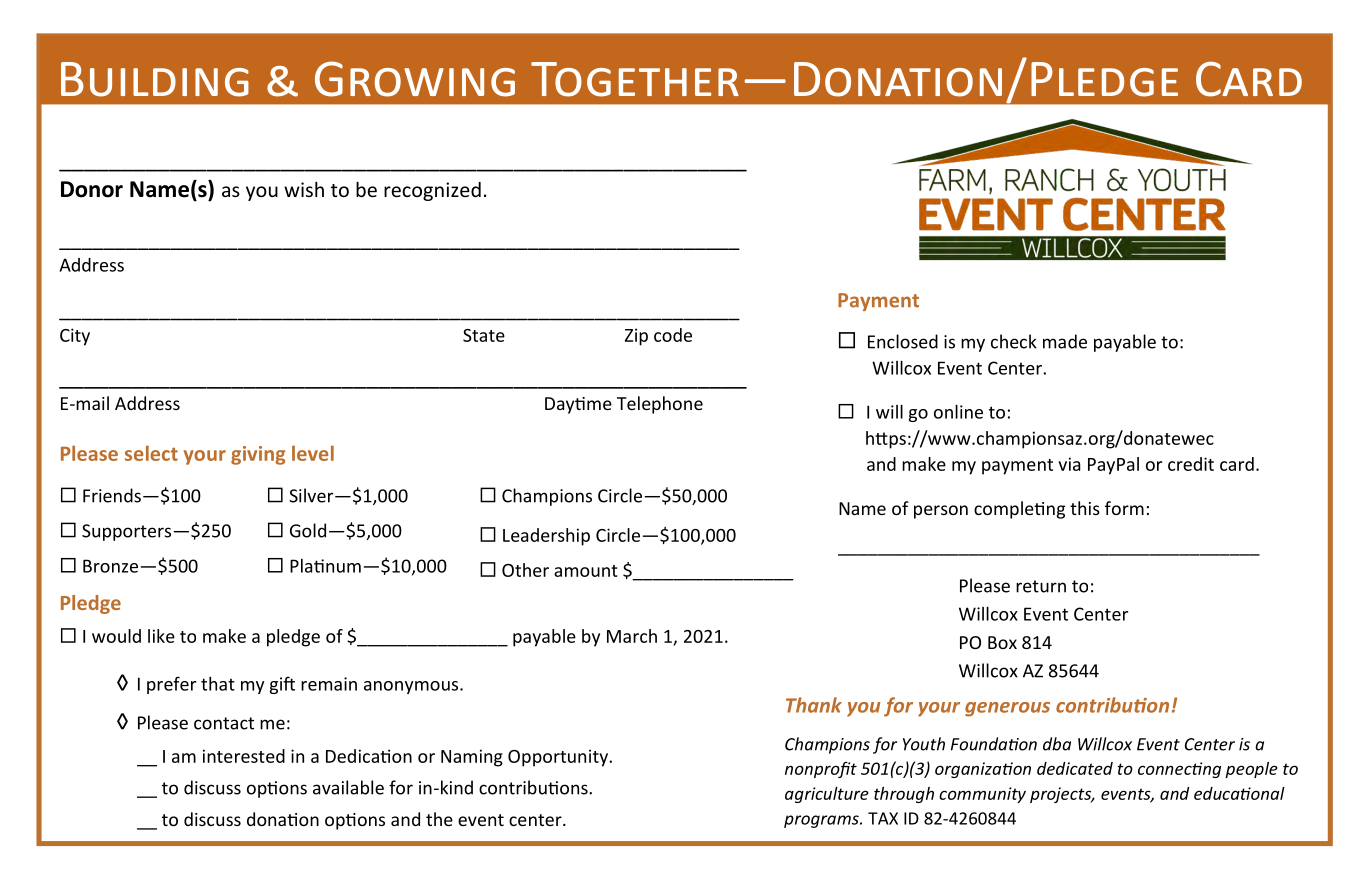  Describe the element at coordinates (244, 756) in the image. I see `interested` at that location.
